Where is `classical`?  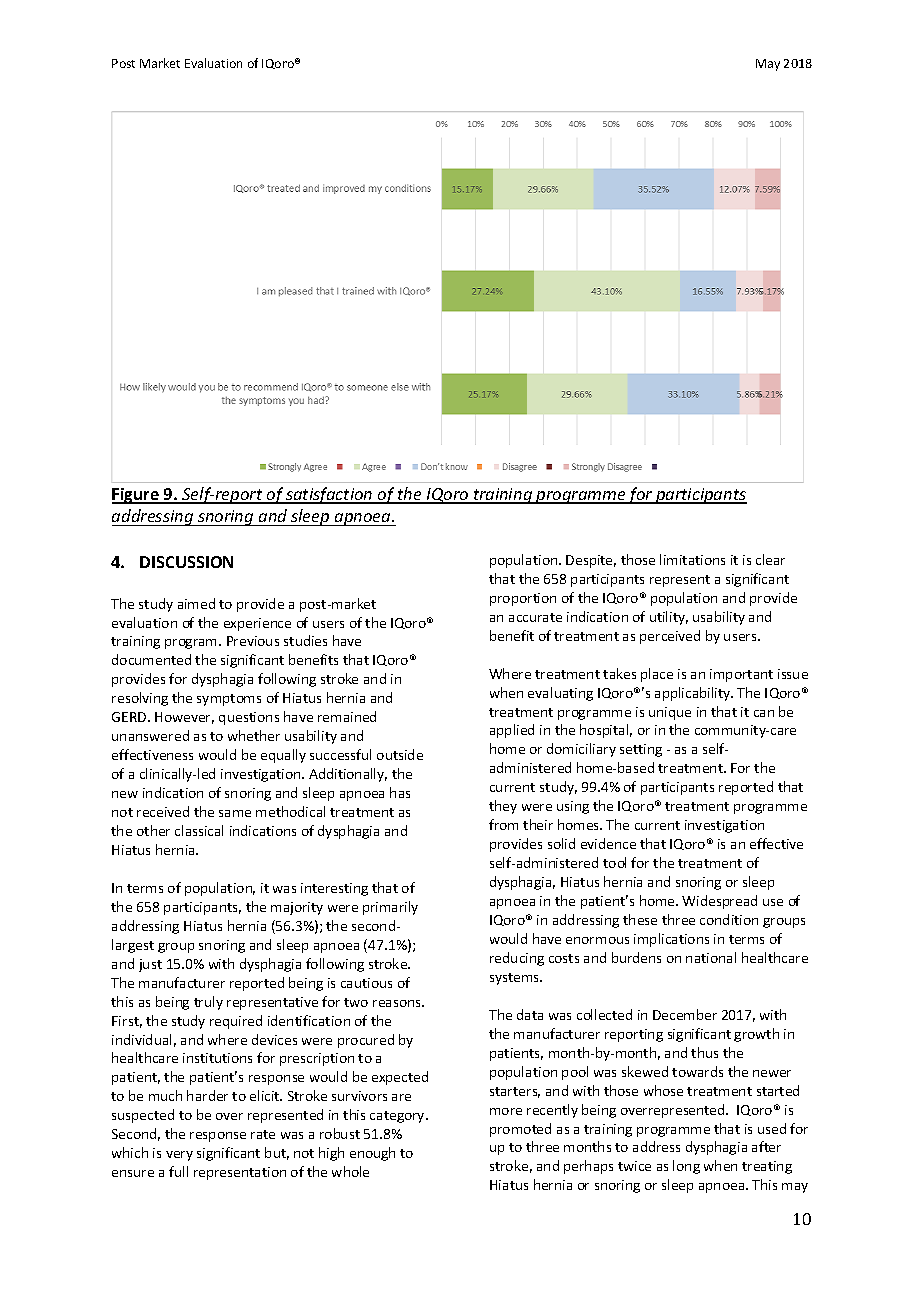
classical is located at coordinates (199, 830).
